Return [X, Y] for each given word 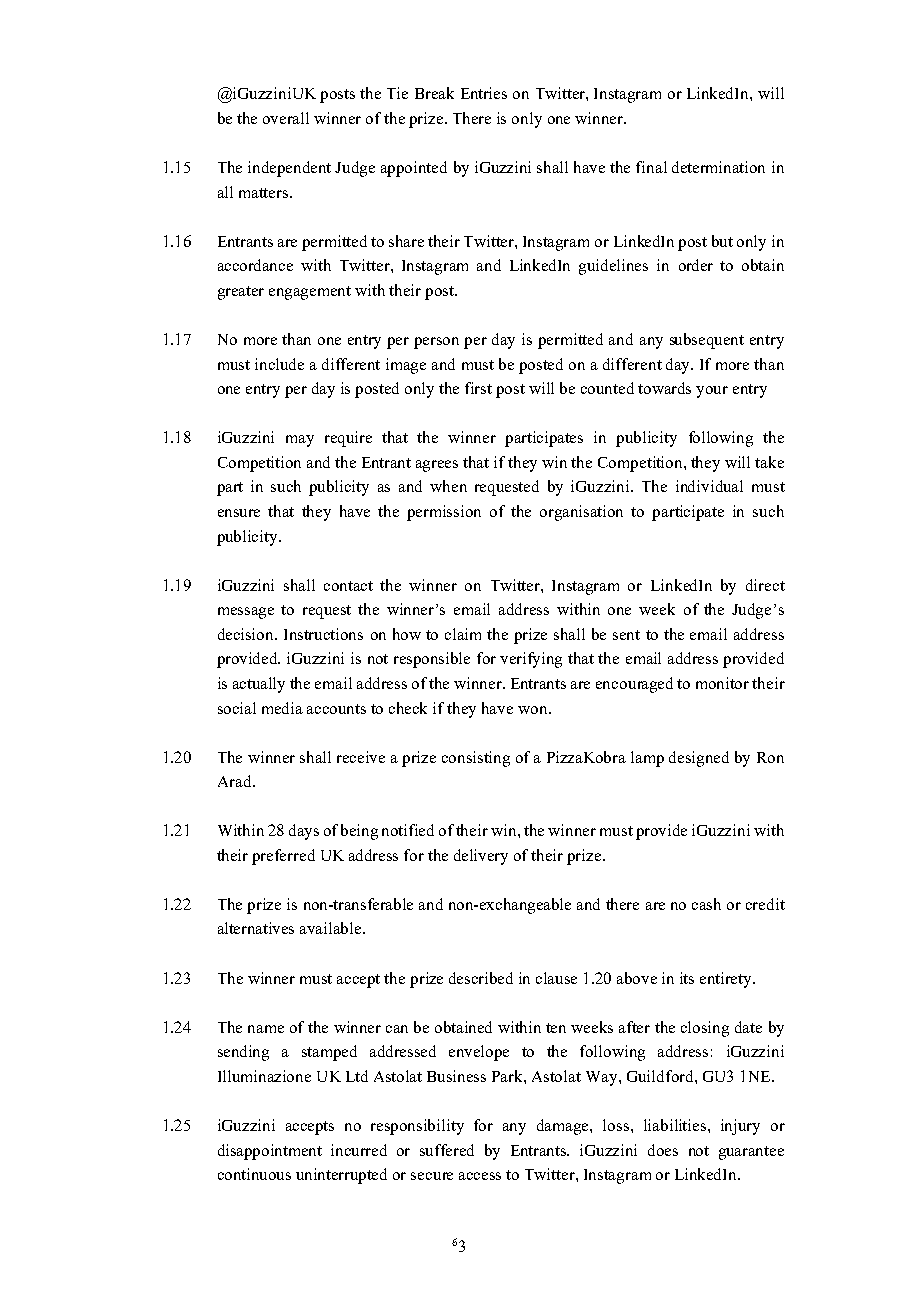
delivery [481, 857]
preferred [283, 857]
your [712, 392]
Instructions [323, 634]
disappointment [270, 1152]
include [279, 364]
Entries [484, 93]
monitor [722, 683]
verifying [531, 660]
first [478, 388]
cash [706, 904]
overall [286, 118]
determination [718, 167]
